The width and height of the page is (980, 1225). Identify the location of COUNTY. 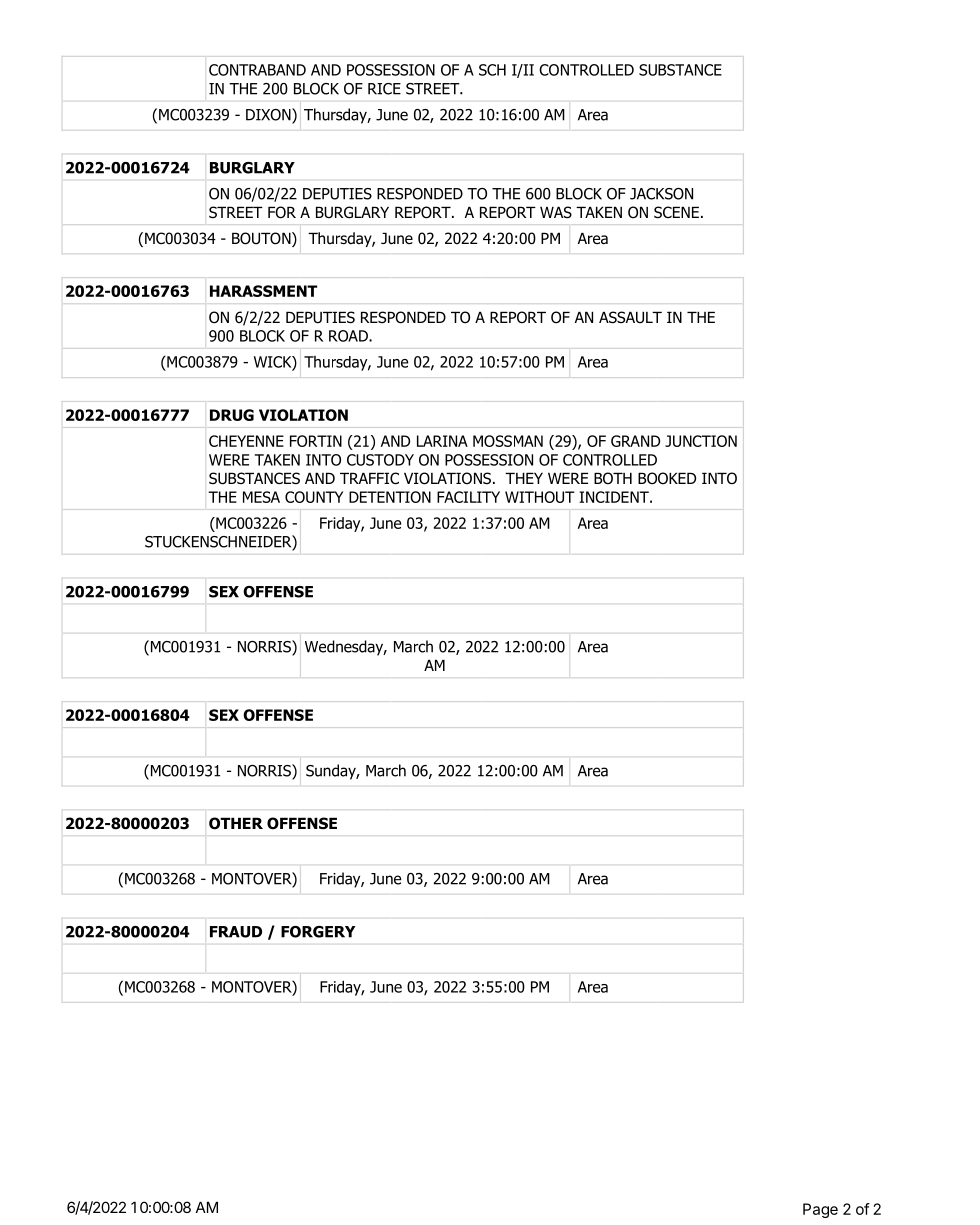
(314, 497).
